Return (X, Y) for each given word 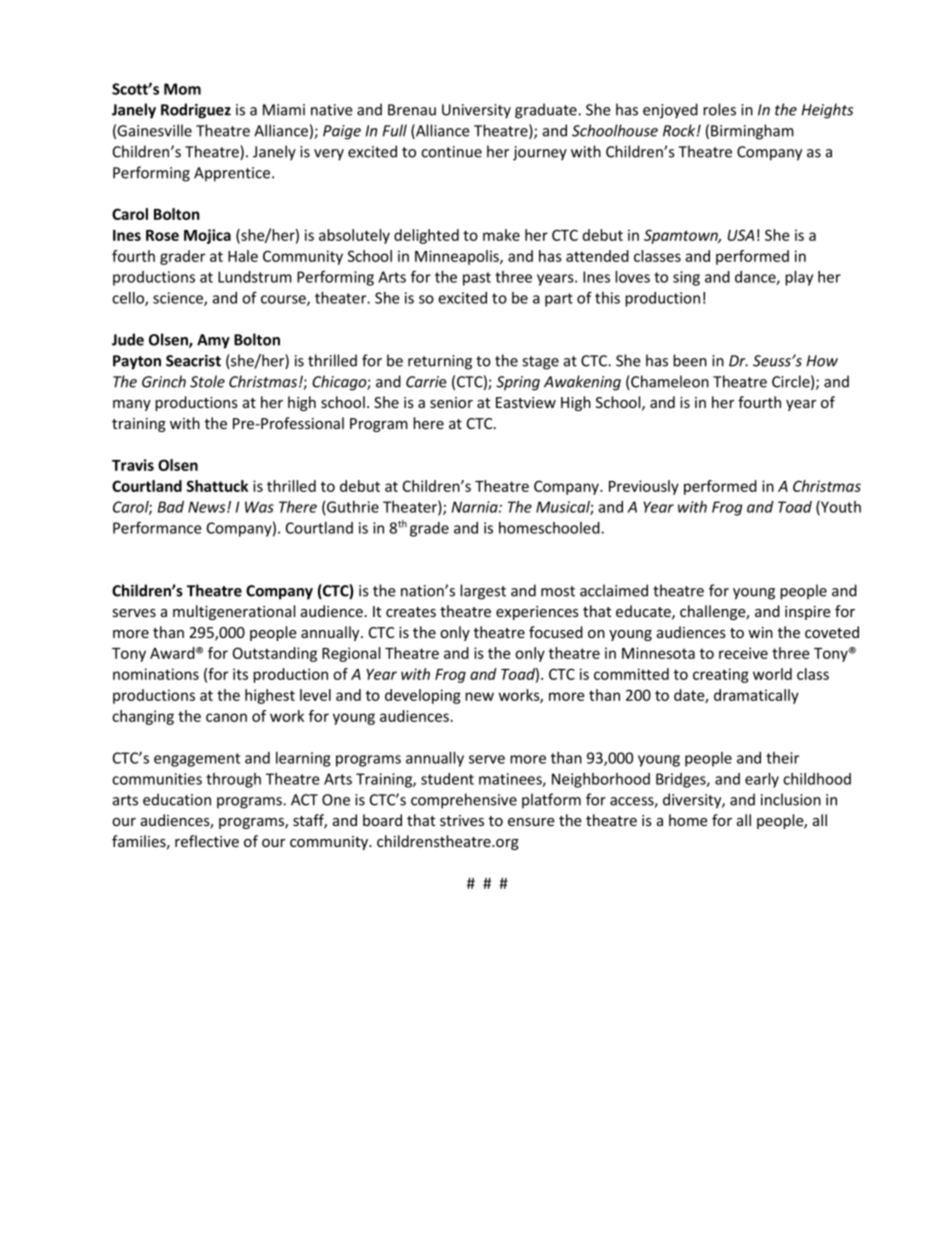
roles (719, 109)
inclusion (791, 799)
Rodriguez (196, 111)
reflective (207, 841)
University (476, 111)
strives (462, 820)
